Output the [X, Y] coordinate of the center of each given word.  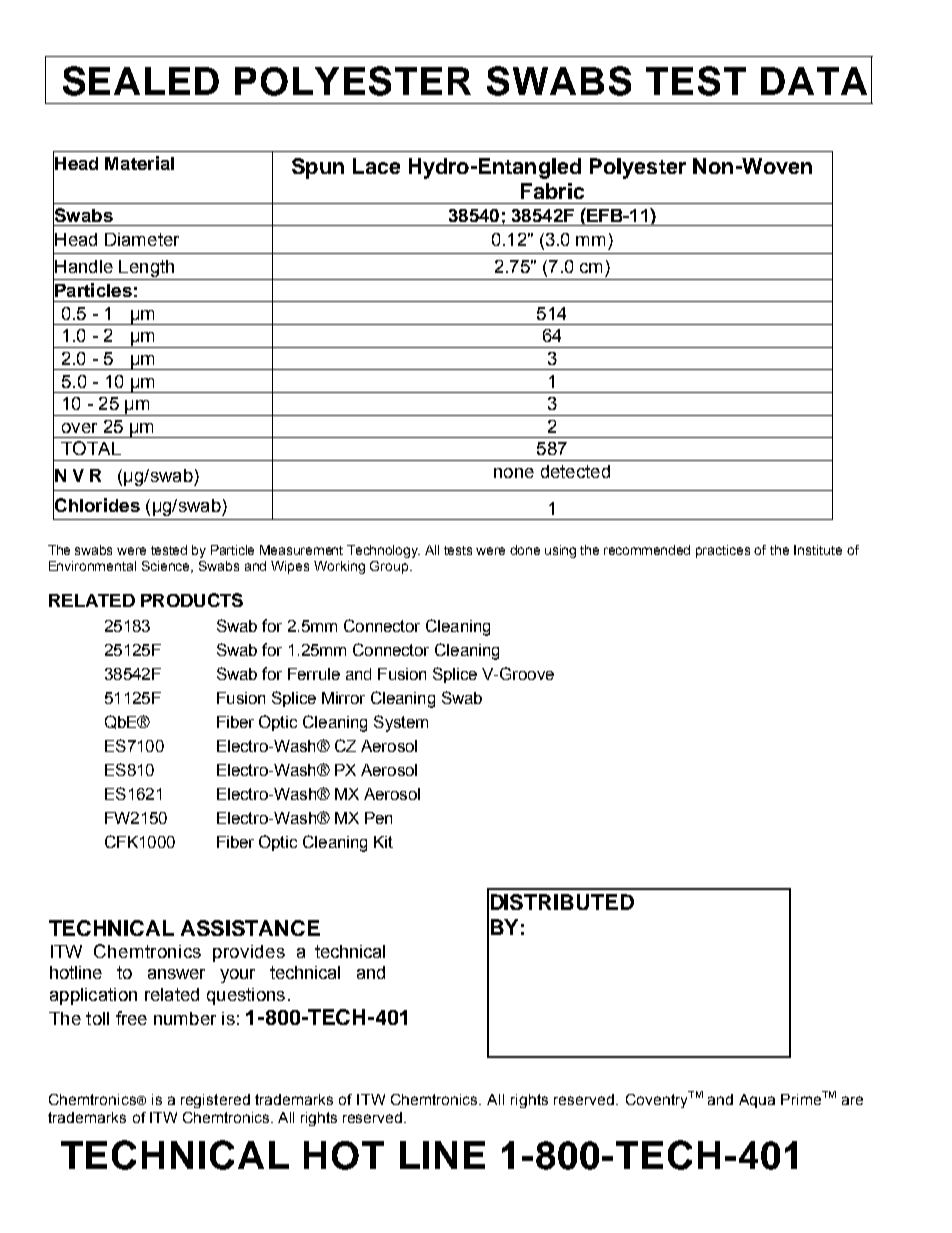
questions [246, 996]
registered [215, 1101]
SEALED [141, 81]
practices [723, 551]
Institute [818, 550]
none [514, 473]
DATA [814, 81]
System [401, 723]
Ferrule [314, 674]
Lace [376, 166]
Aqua [757, 1101]
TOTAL [91, 448]
